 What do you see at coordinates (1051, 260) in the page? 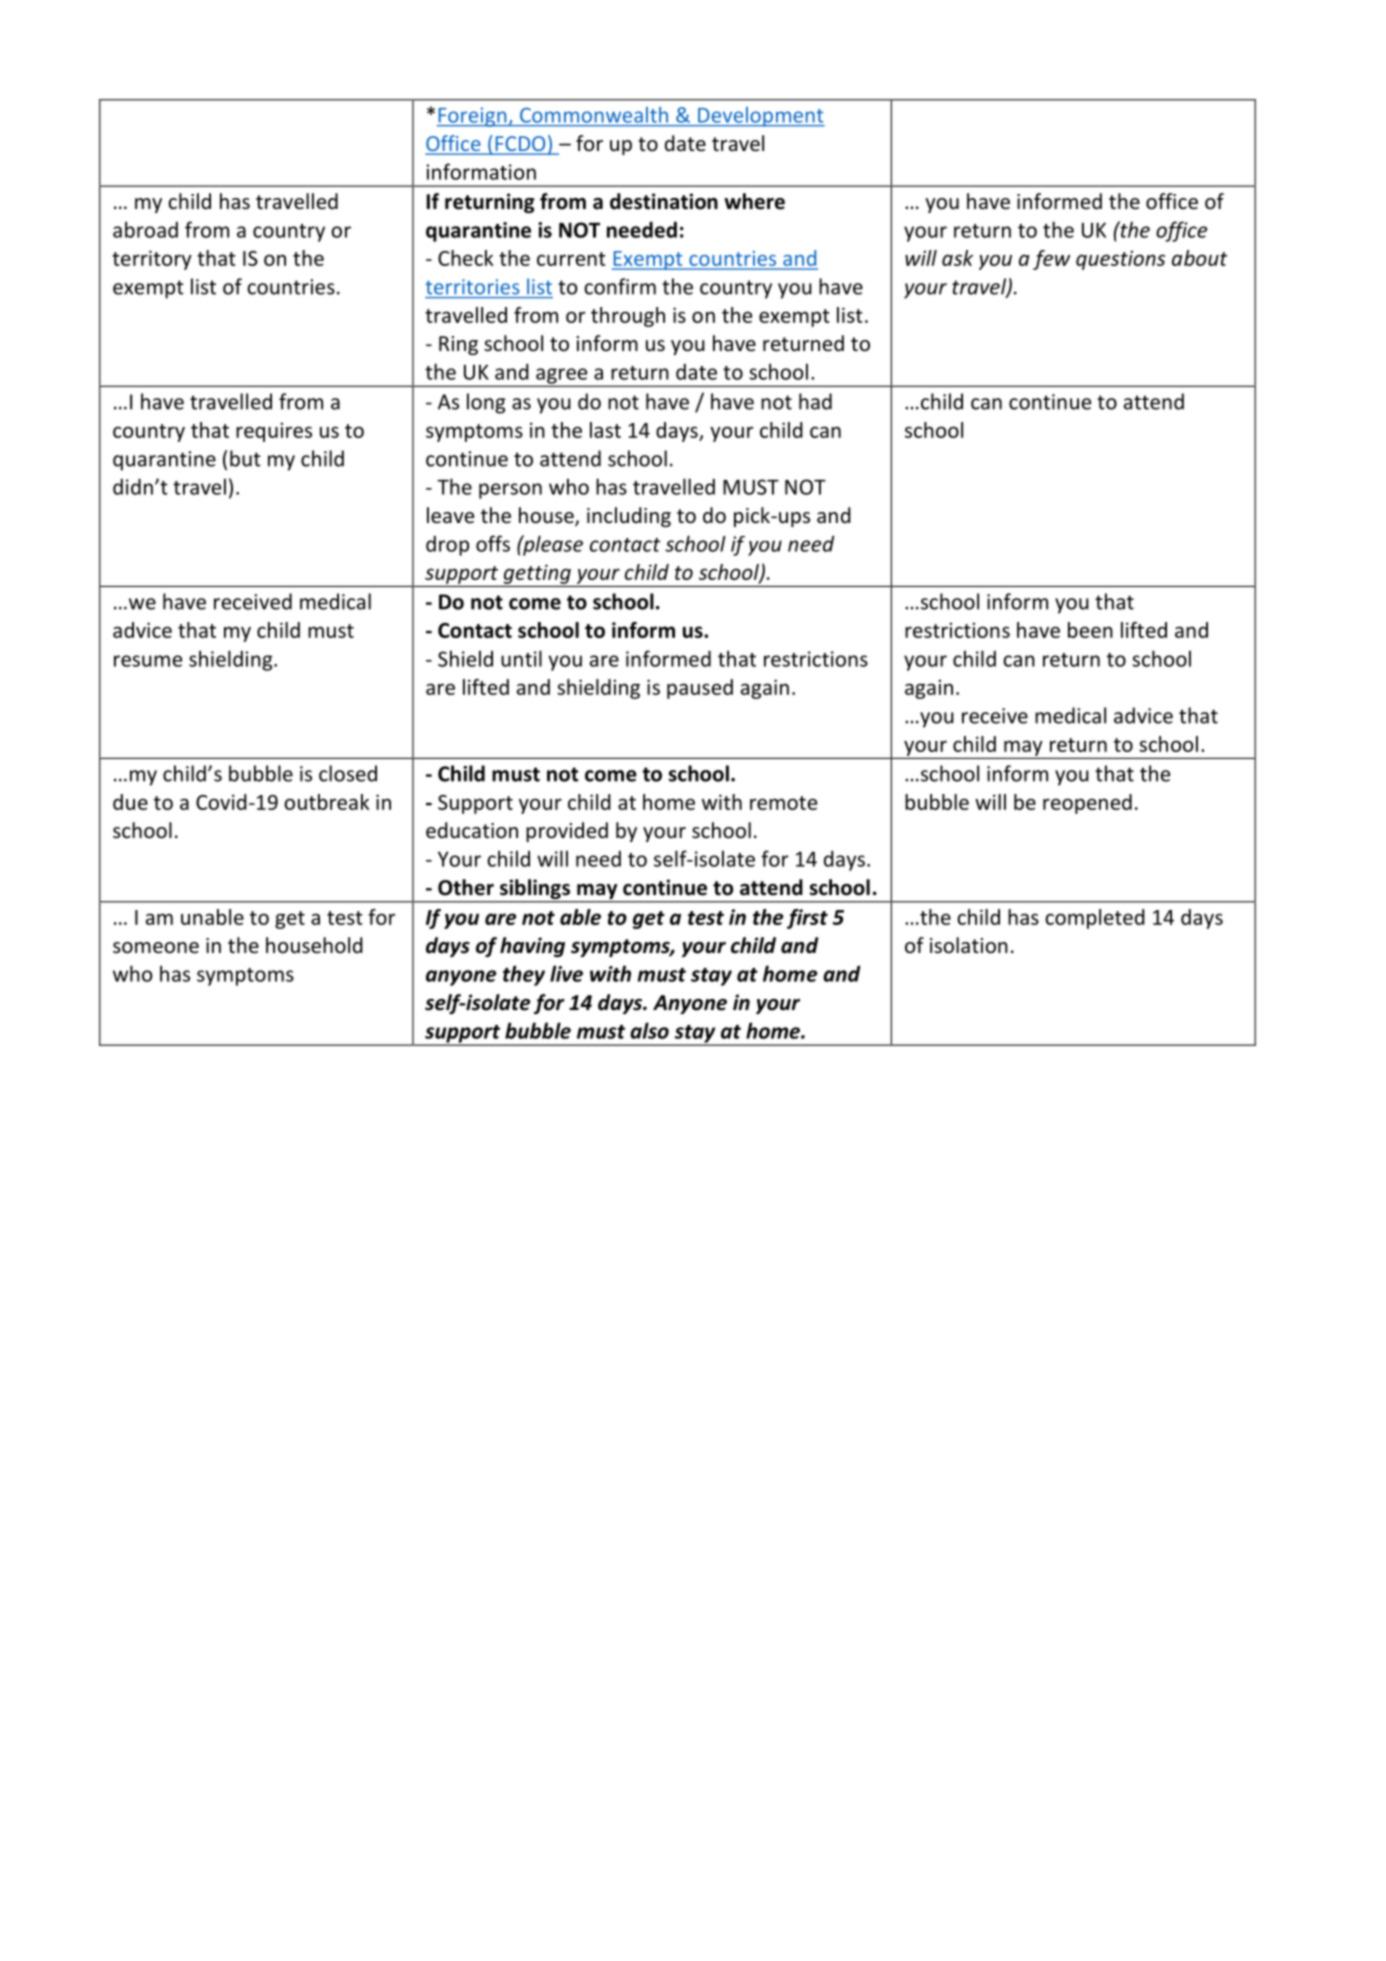
I see `few` at bounding box center [1051, 260].
